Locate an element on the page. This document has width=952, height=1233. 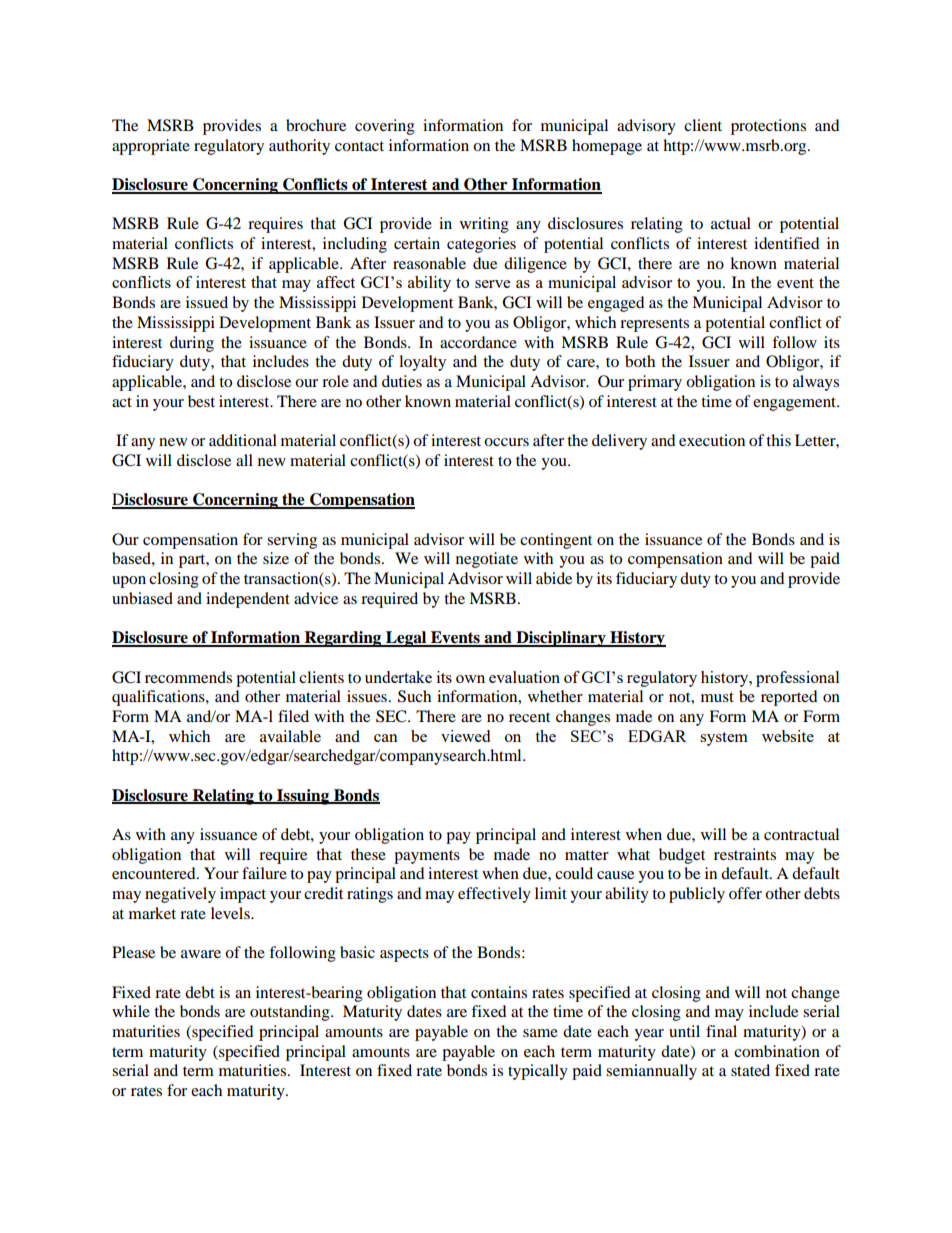
system is located at coordinates (724, 739).
